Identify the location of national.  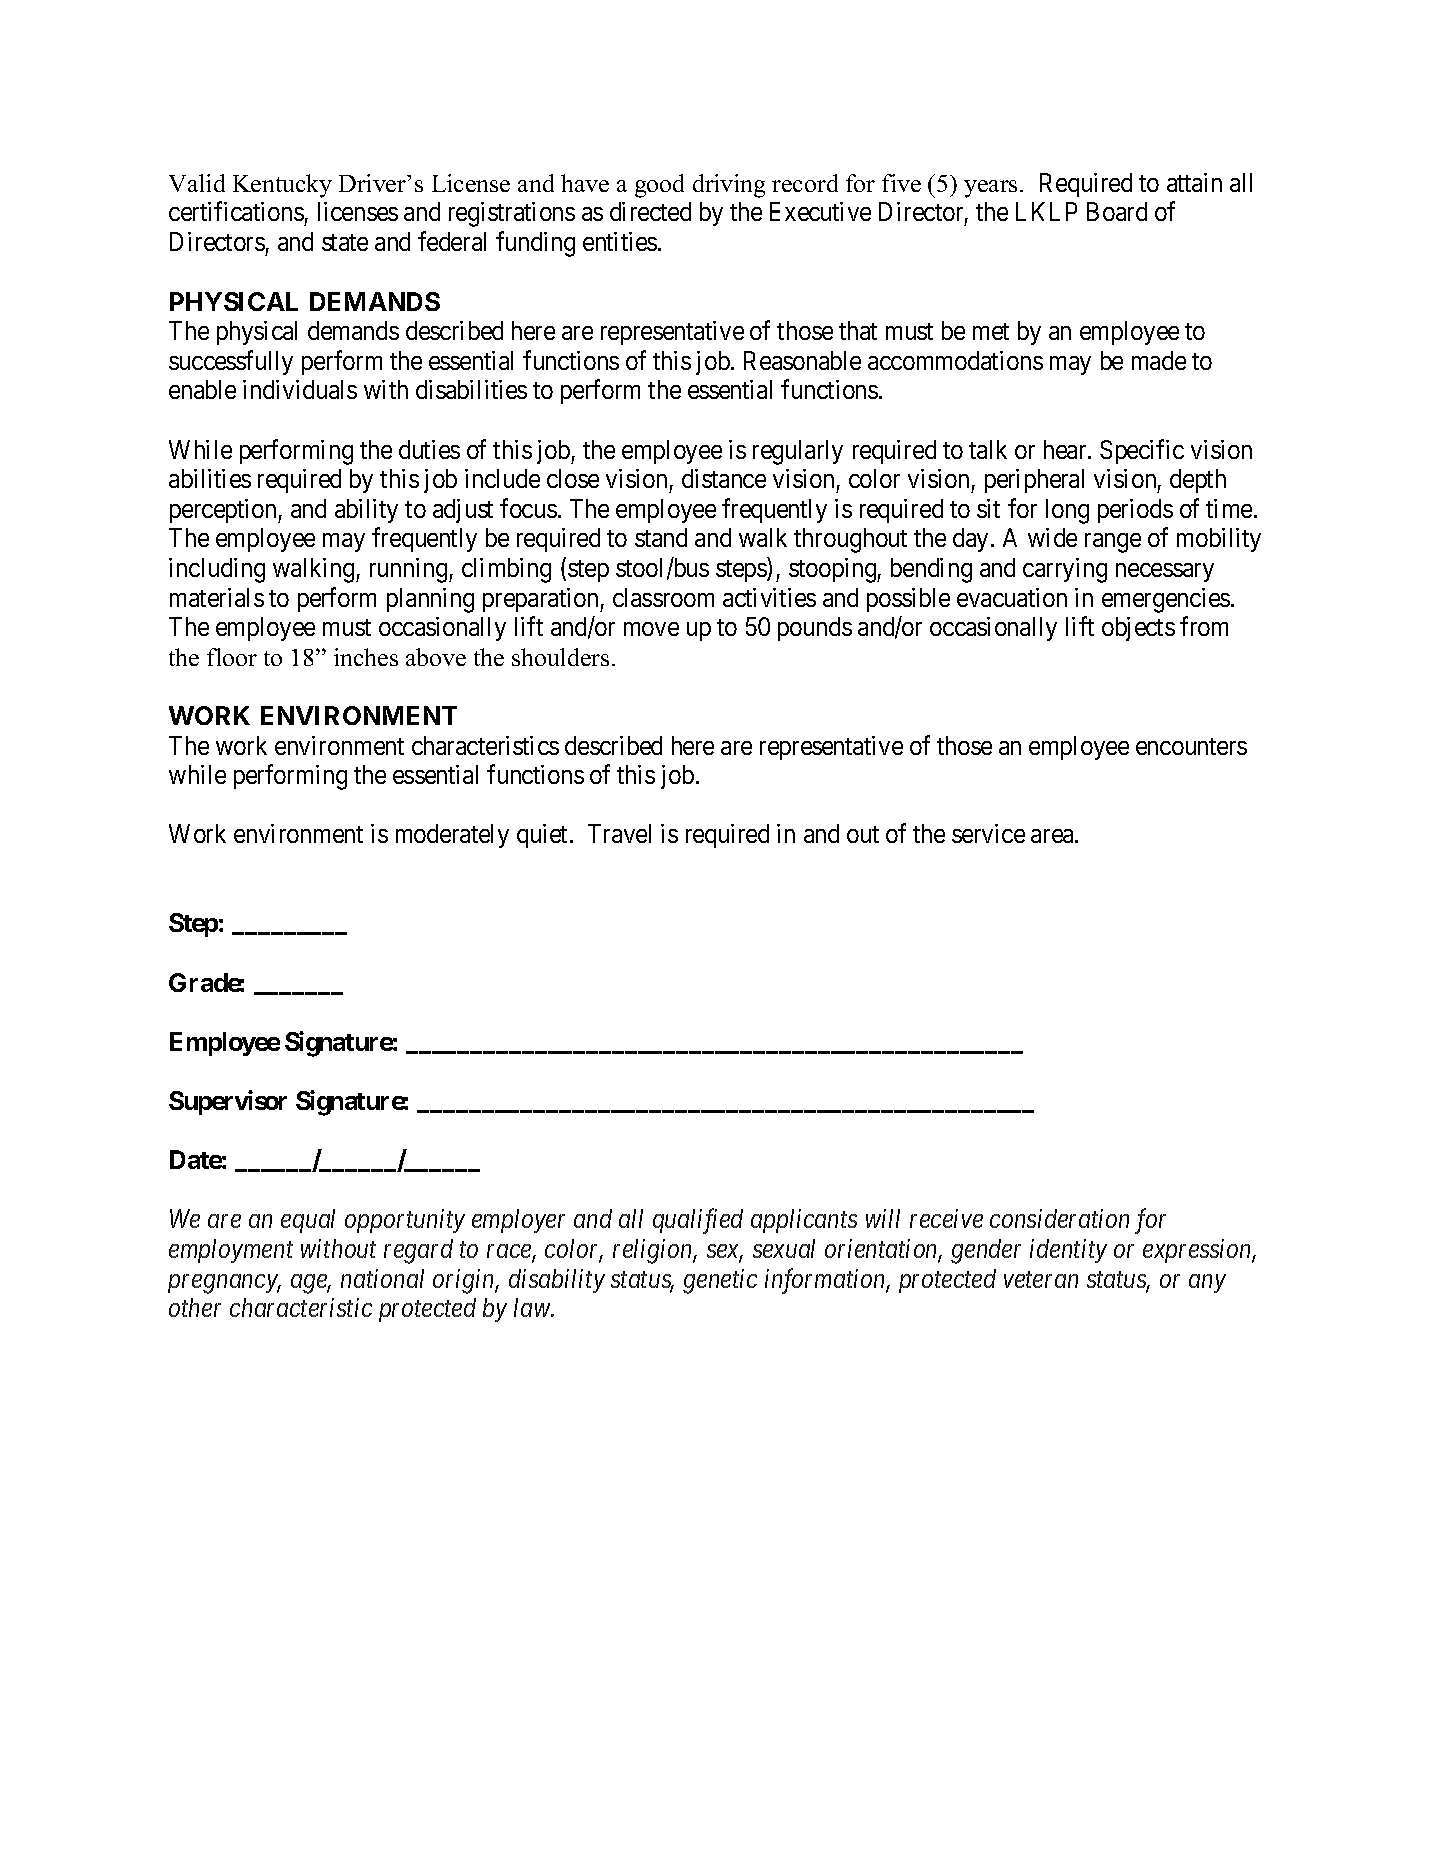
(382, 1278).
